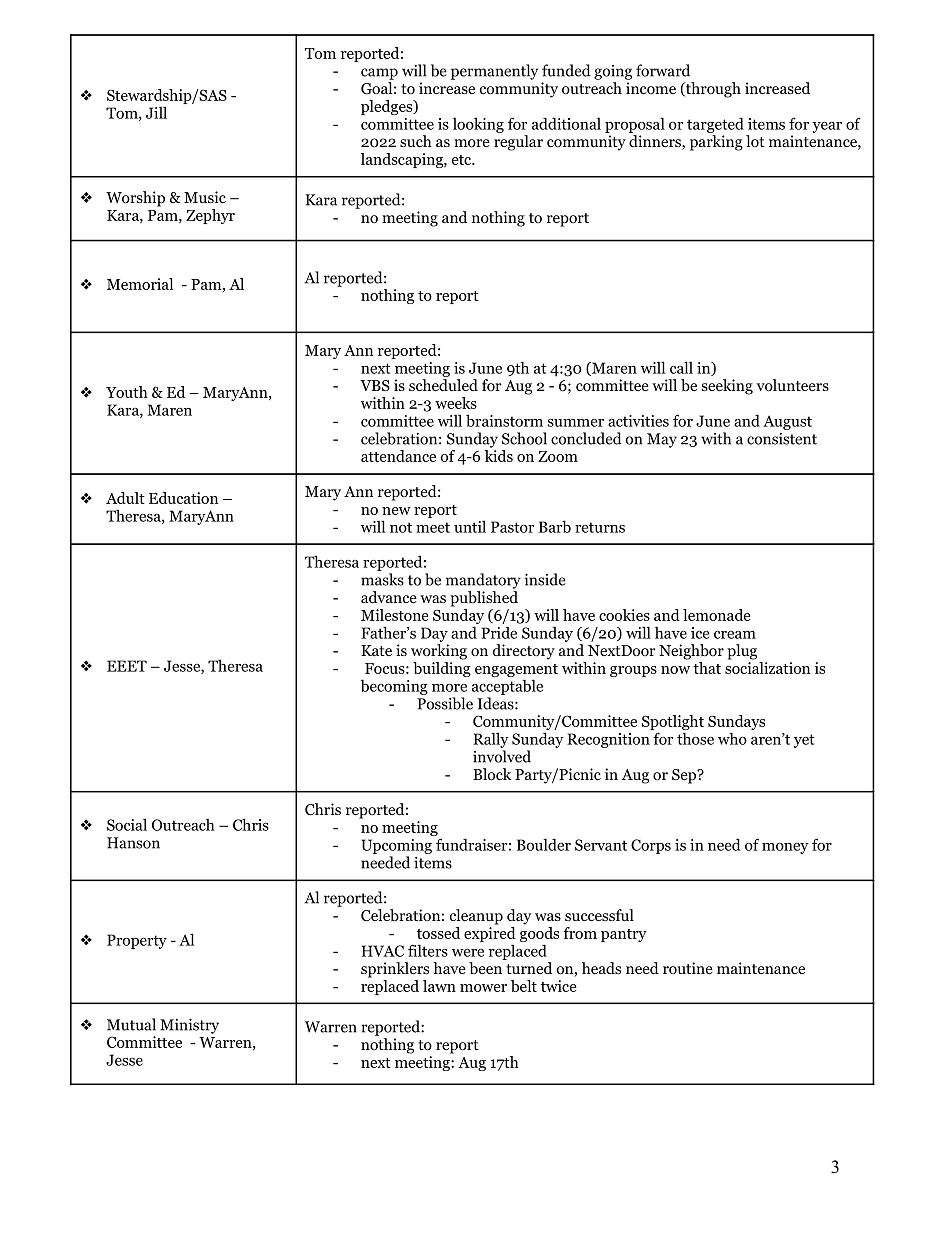 The width and height of the screenshot is (952, 1233). I want to click on kids, so click(499, 454).
